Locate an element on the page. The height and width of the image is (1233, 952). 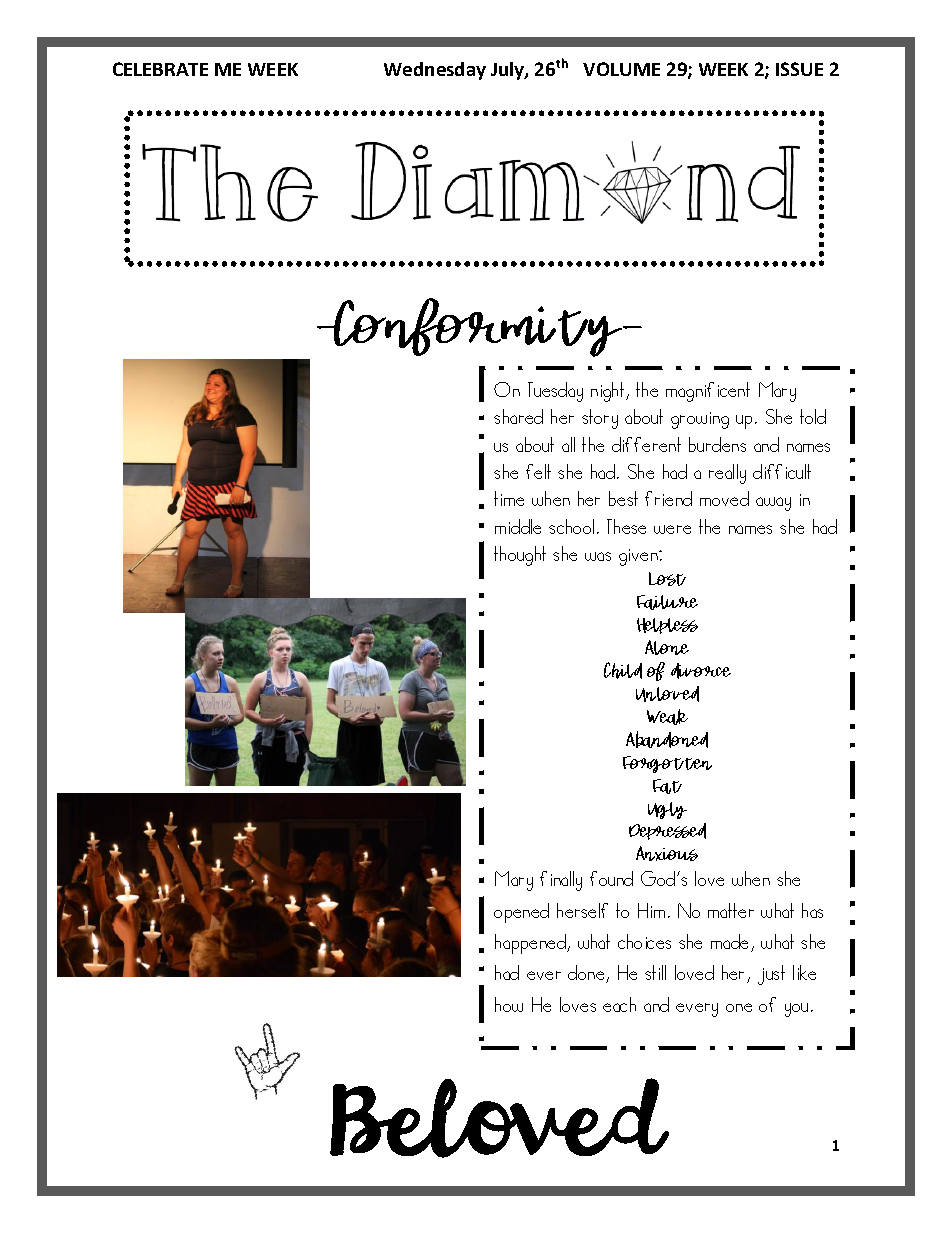
happened is located at coordinates (531, 944).
